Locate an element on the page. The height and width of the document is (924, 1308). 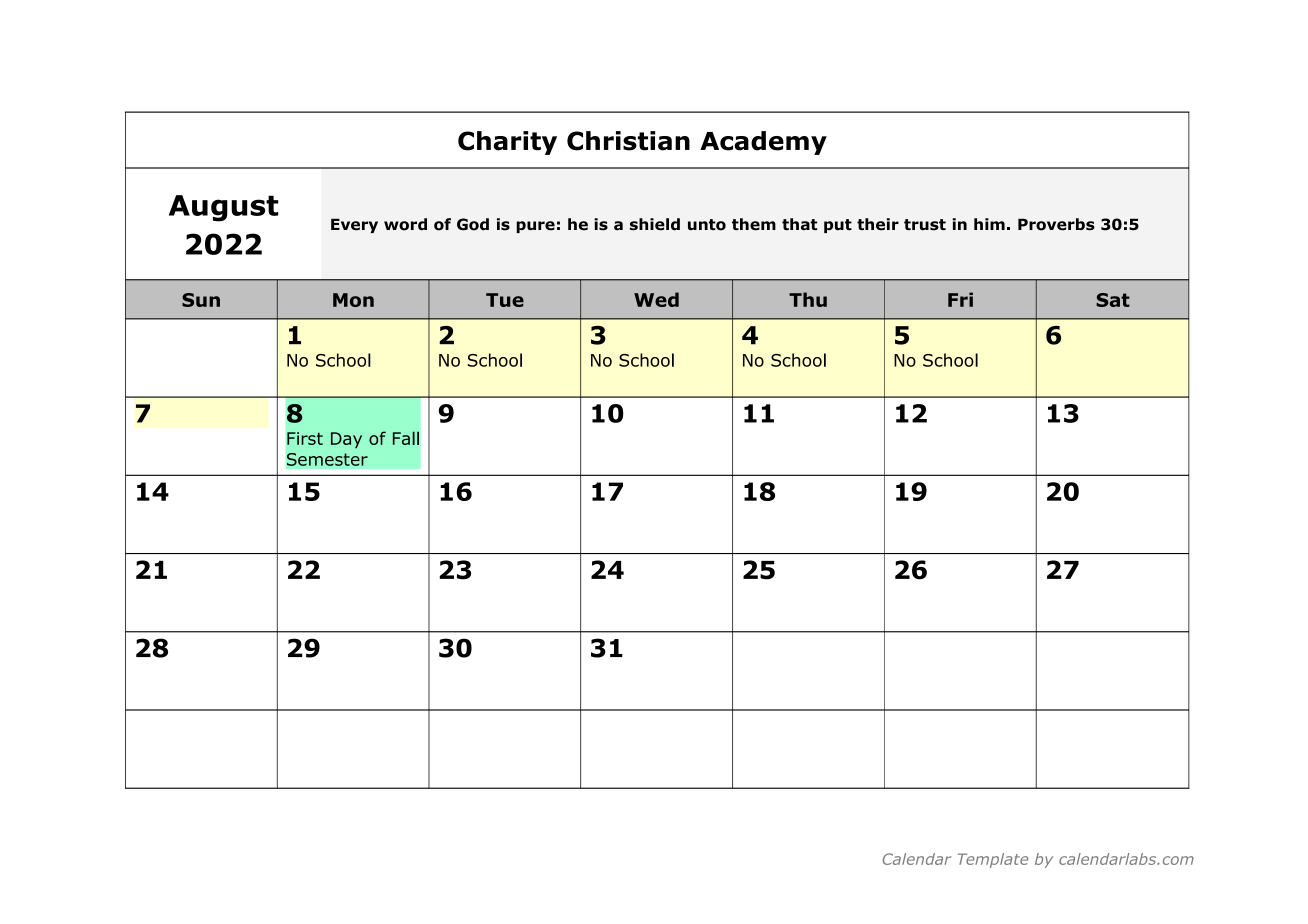
him is located at coordinates (989, 224).
